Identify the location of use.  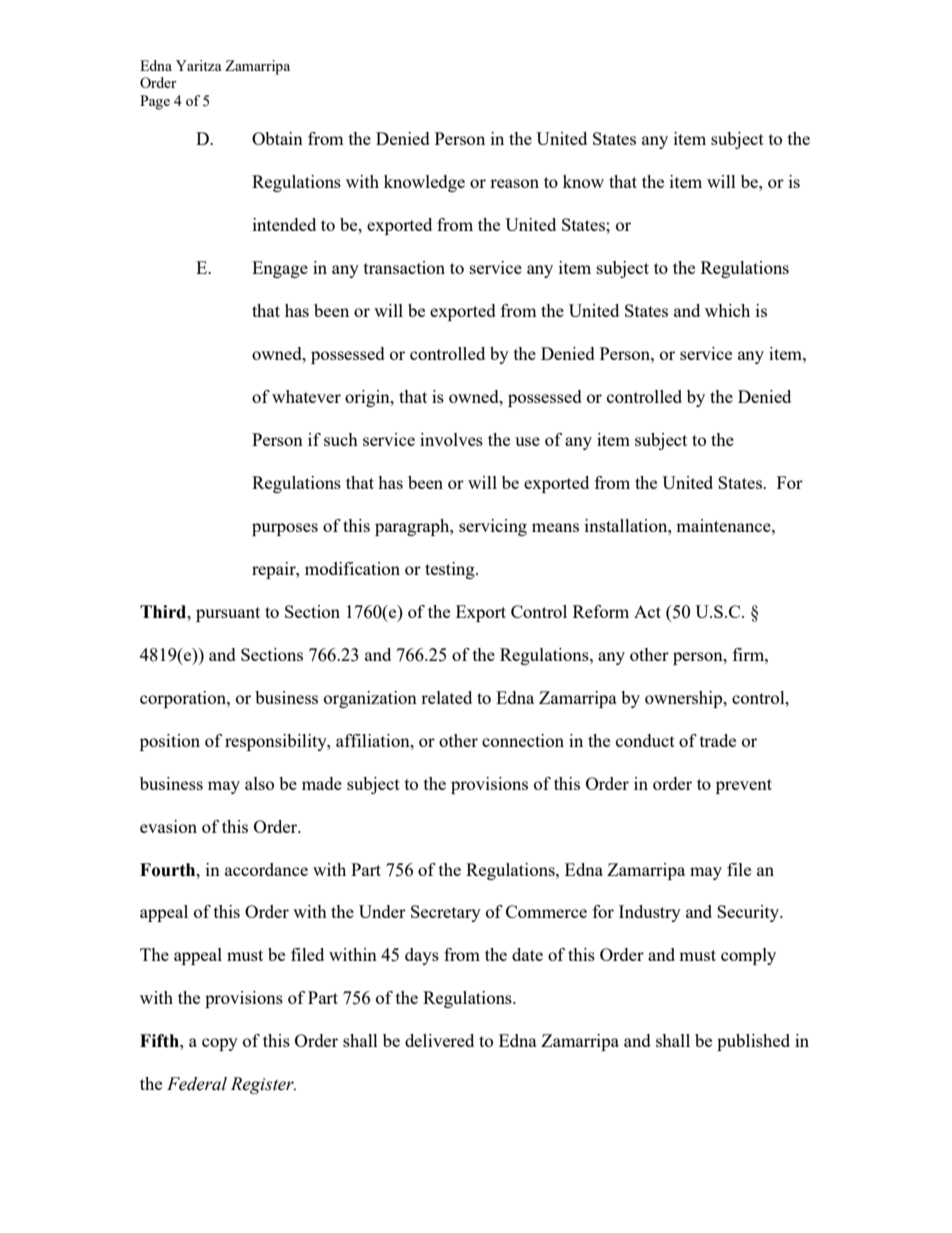
(527, 441).
